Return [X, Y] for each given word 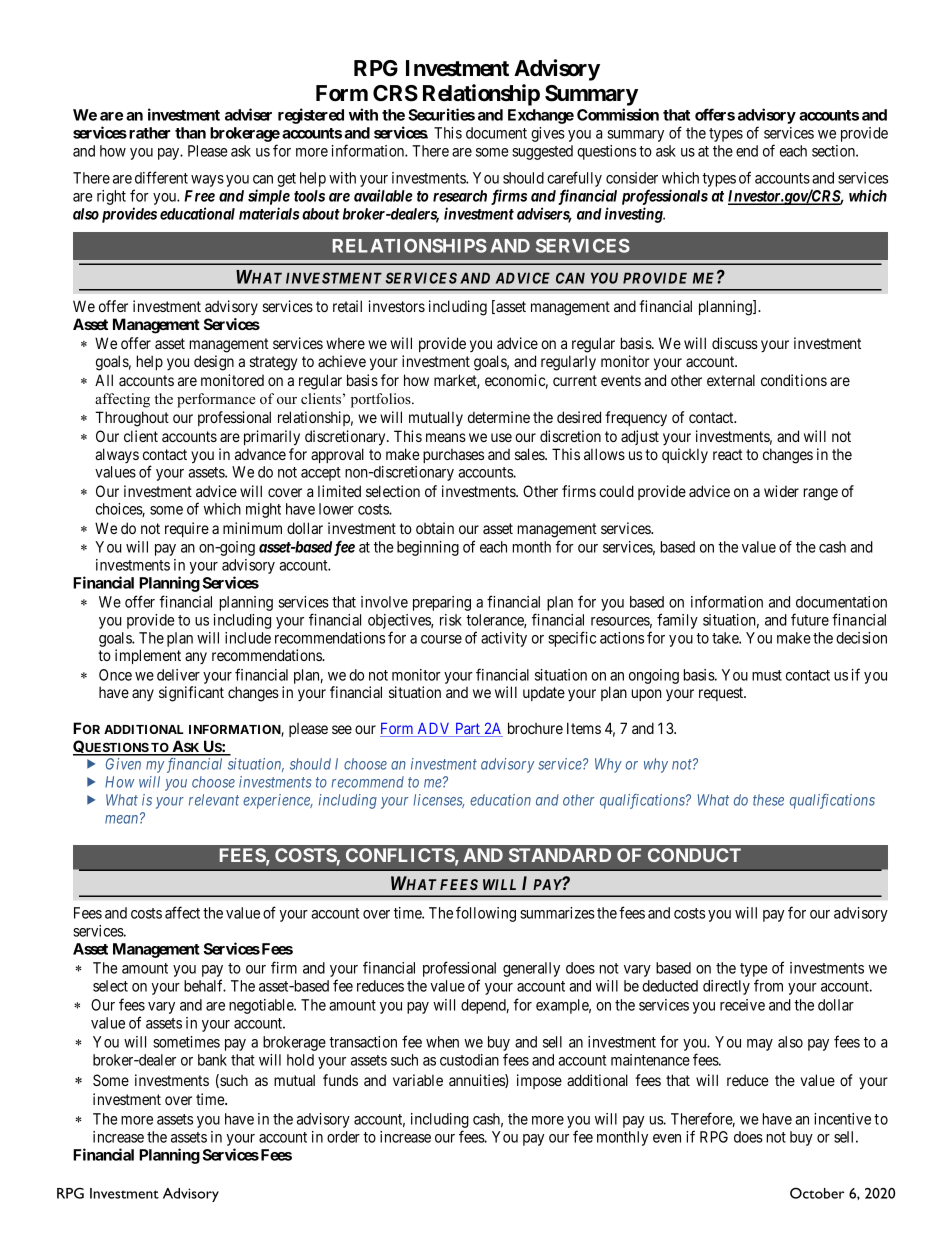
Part [467, 730]
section [834, 151]
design [214, 363]
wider [781, 491]
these [768, 800]
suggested [542, 152]
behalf [205, 985]
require [187, 529]
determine [499, 417]
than [190, 133]
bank [212, 1060]
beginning [428, 548]
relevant [214, 800]
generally [531, 969]
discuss [735, 343]
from [768, 985]
